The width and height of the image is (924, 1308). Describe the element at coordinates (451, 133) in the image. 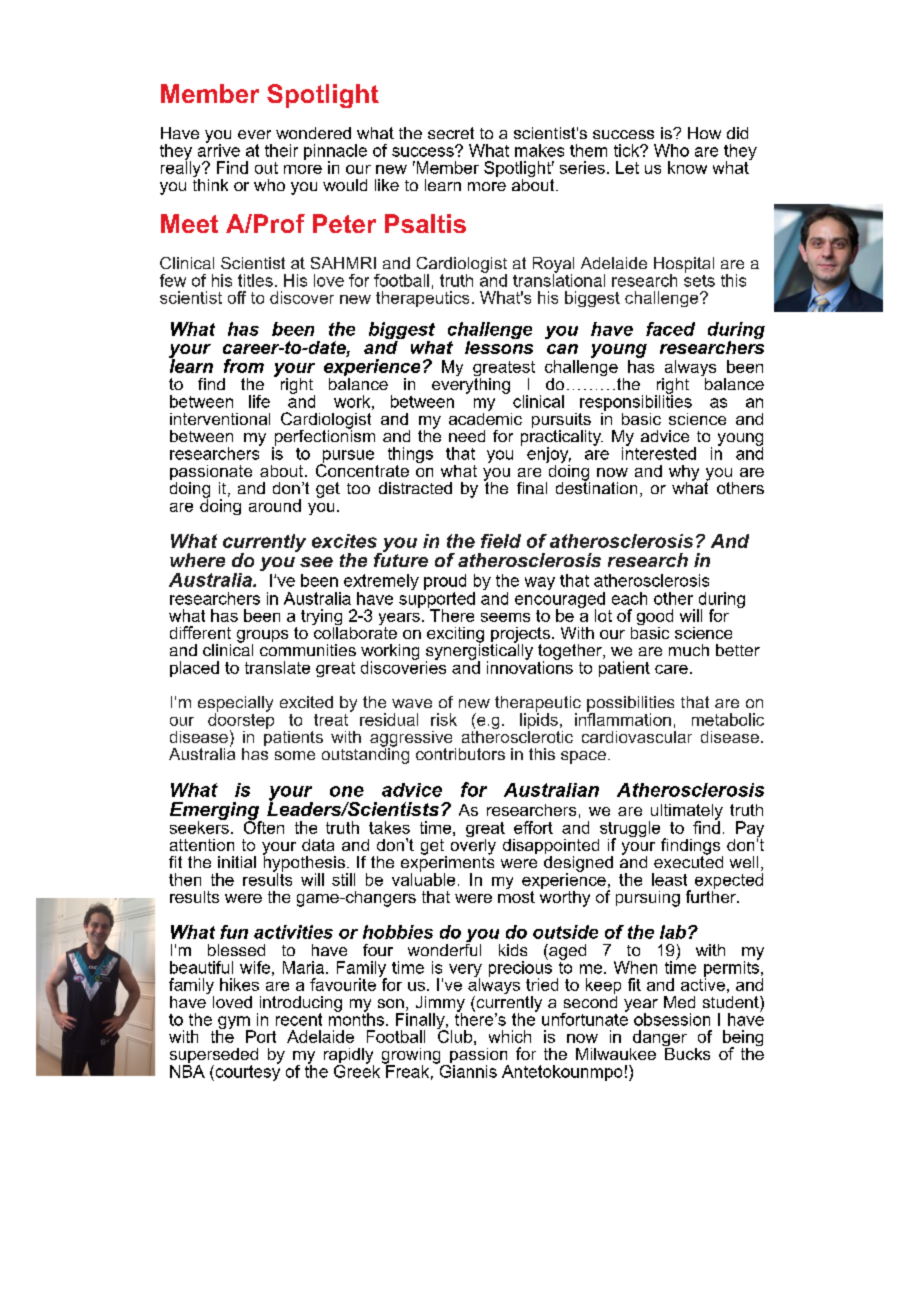

I see `secret` at that location.
